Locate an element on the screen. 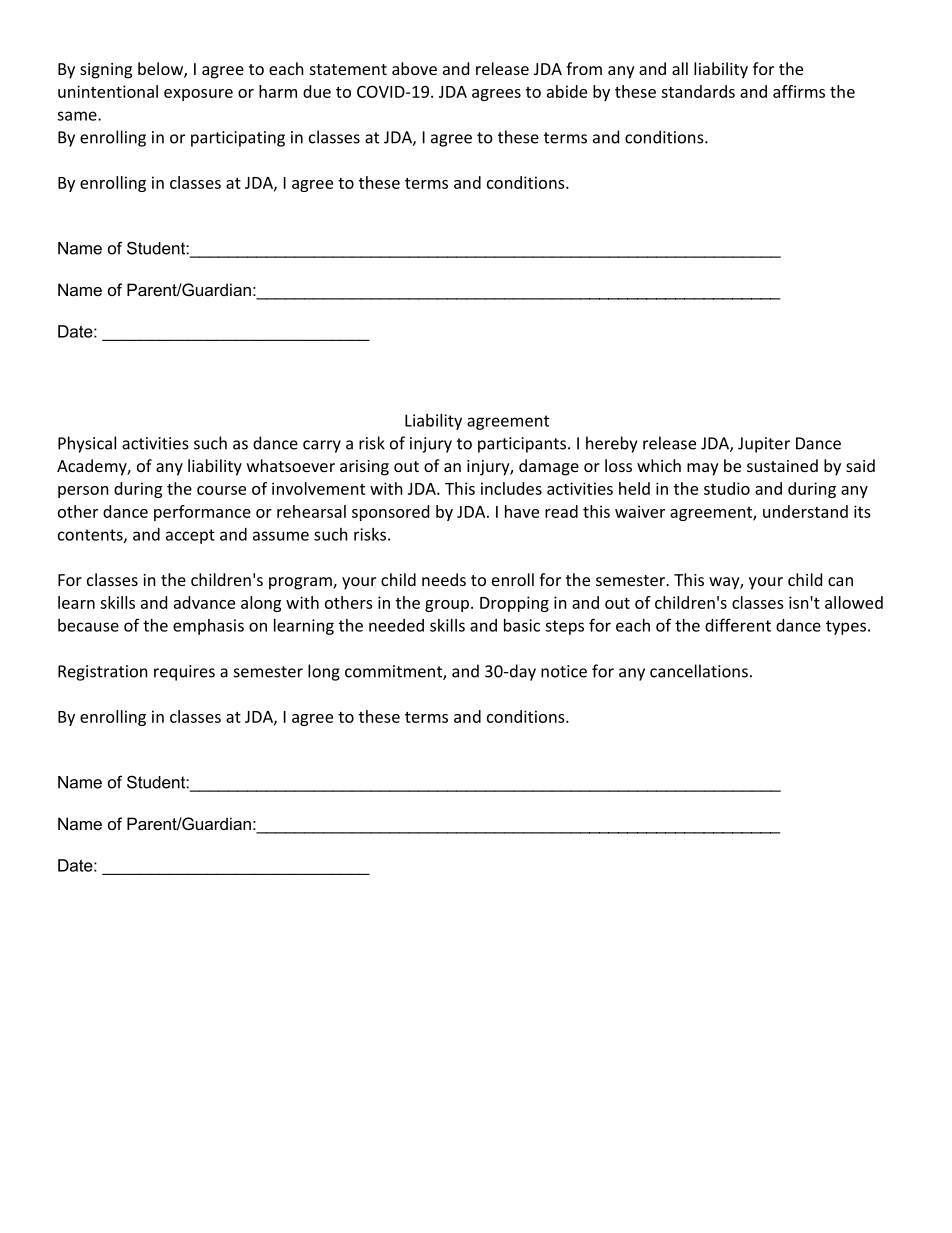 The height and width of the screenshot is (1233, 952). requires is located at coordinates (184, 673).
